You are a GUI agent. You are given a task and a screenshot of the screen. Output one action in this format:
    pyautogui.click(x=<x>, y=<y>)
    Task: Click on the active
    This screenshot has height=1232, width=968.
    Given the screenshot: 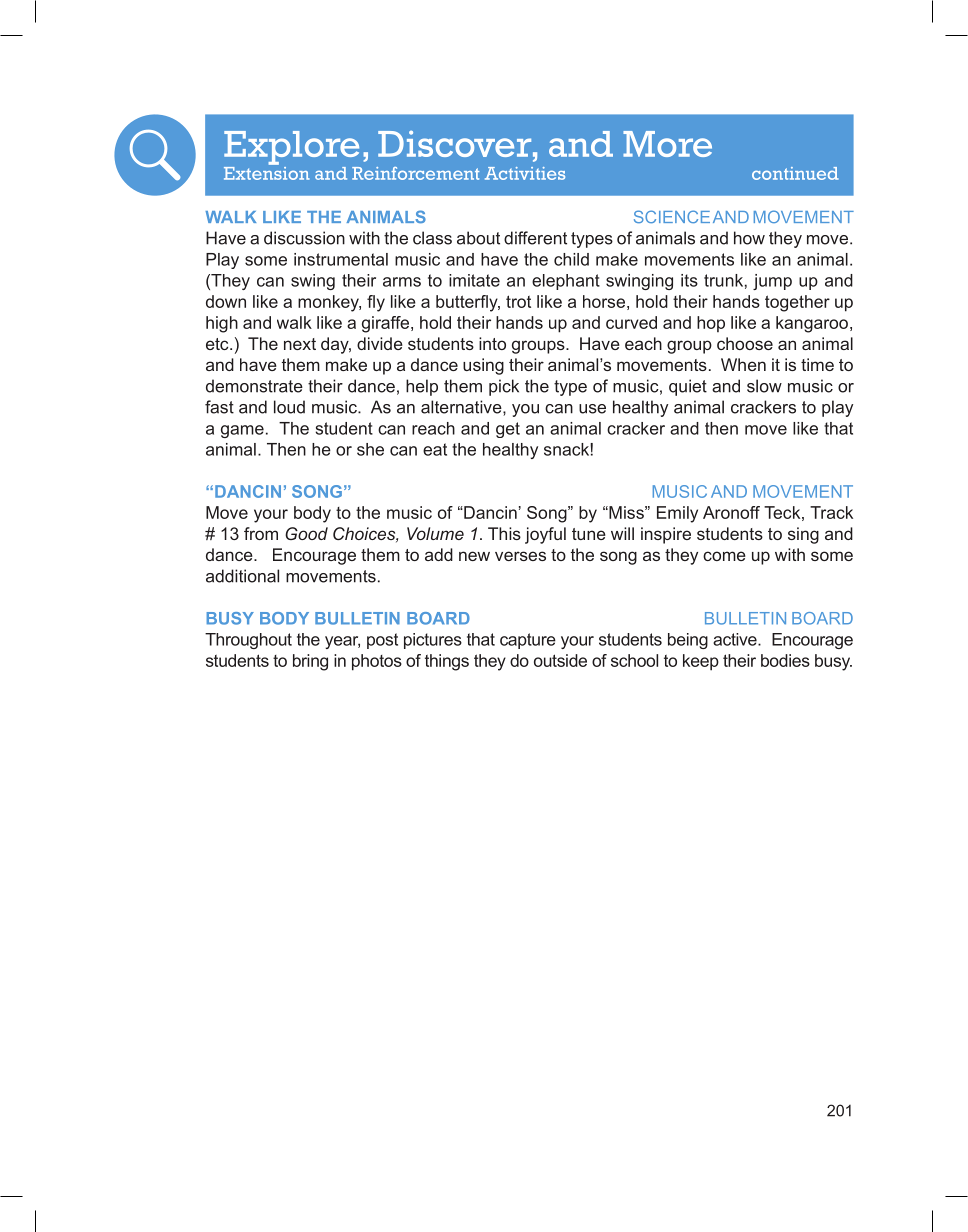 What is the action you would take?
    pyautogui.click(x=736, y=639)
